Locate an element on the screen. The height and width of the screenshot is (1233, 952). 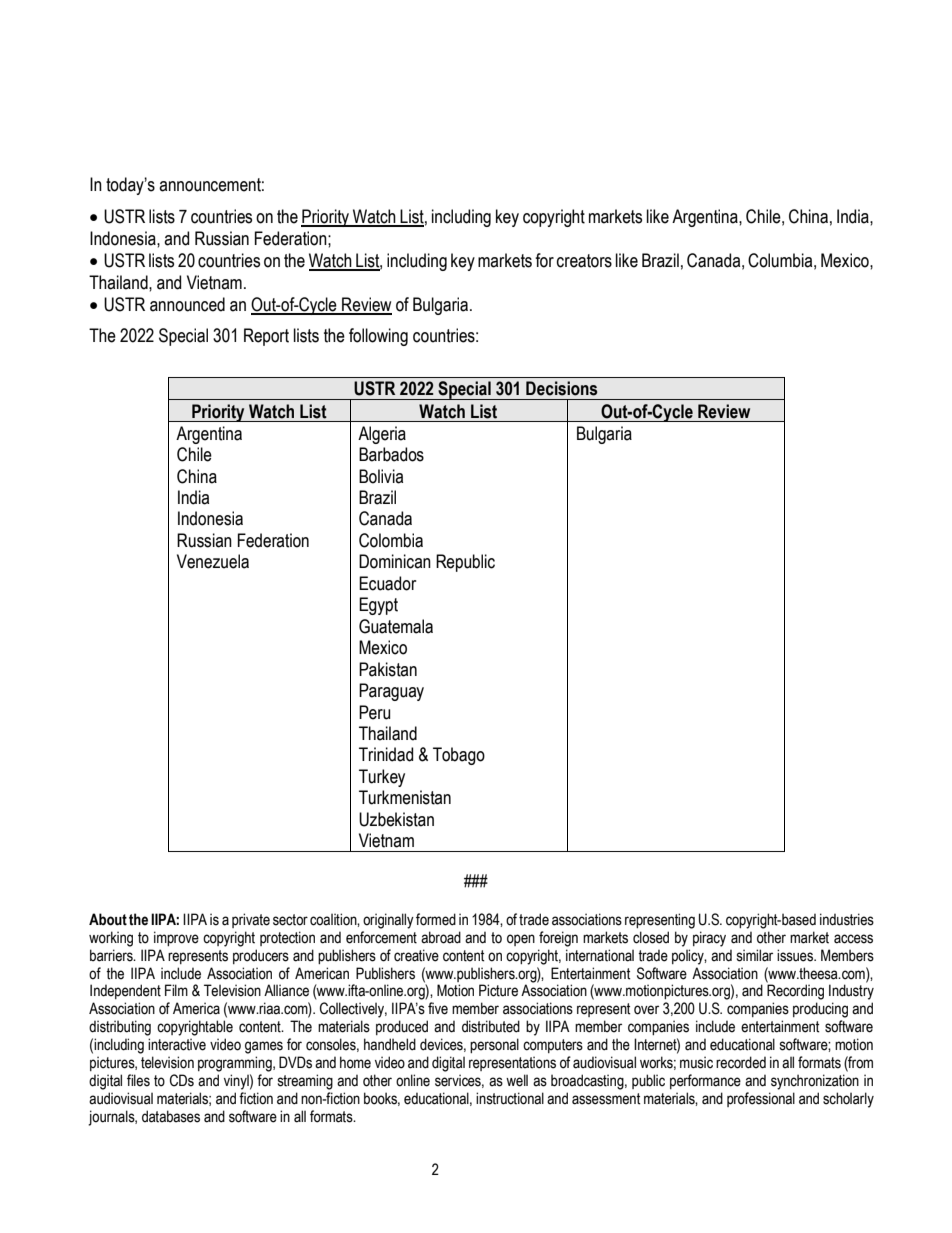
Tobago is located at coordinates (459, 756).
